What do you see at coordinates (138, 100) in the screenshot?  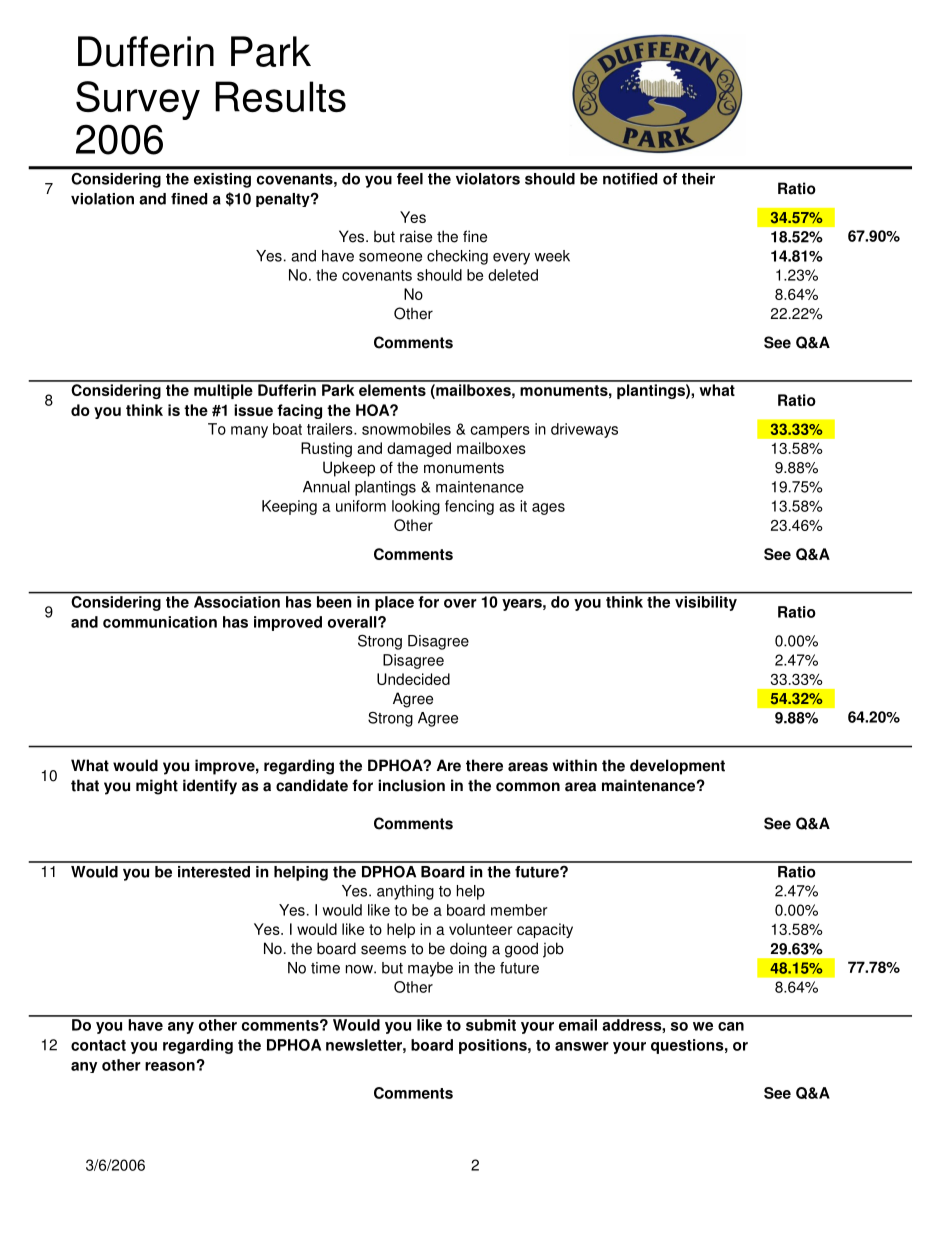 I see `Survey` at bounding box center [138, 100].
